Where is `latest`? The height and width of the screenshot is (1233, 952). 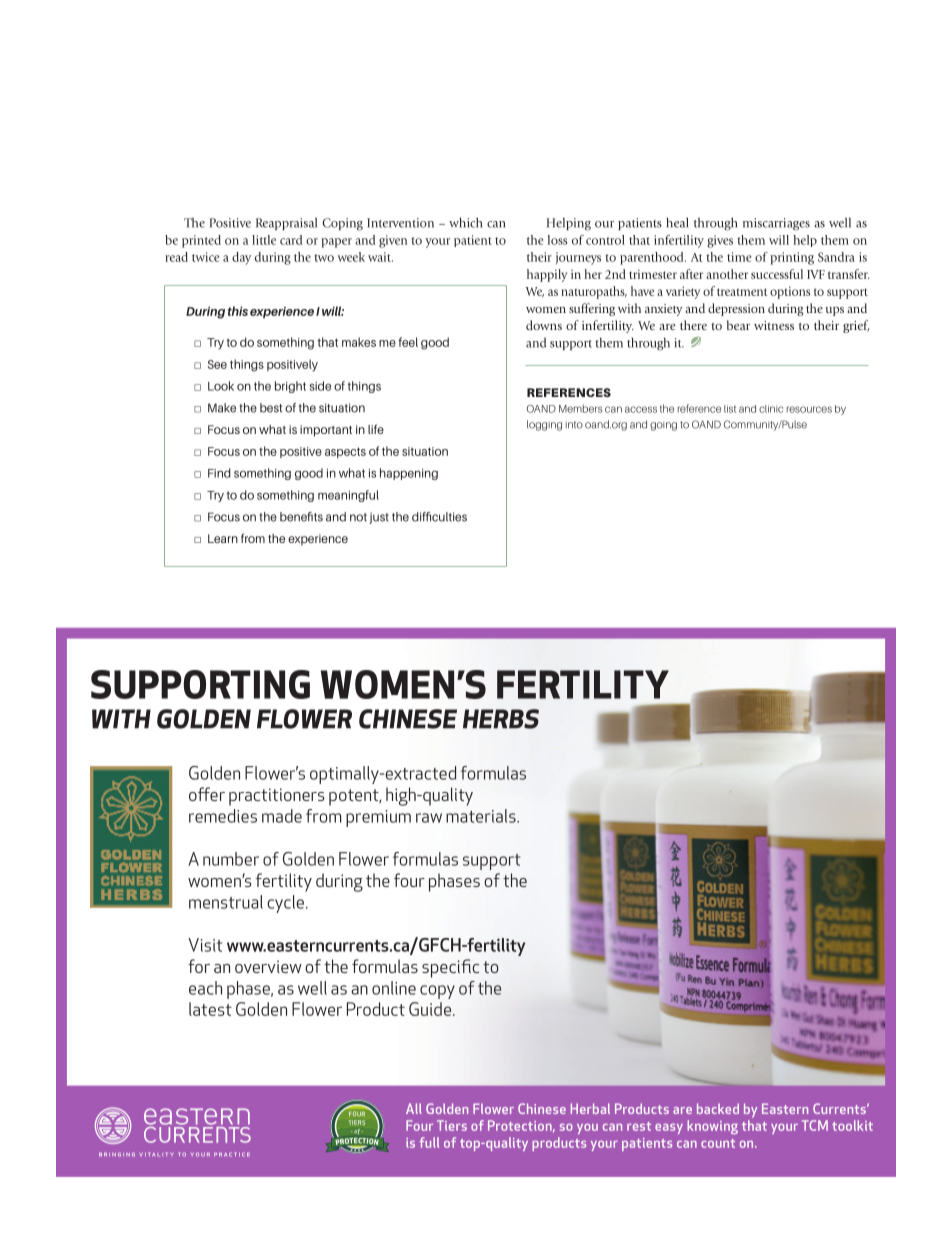 latest is located at coordinates (210, 1009).
